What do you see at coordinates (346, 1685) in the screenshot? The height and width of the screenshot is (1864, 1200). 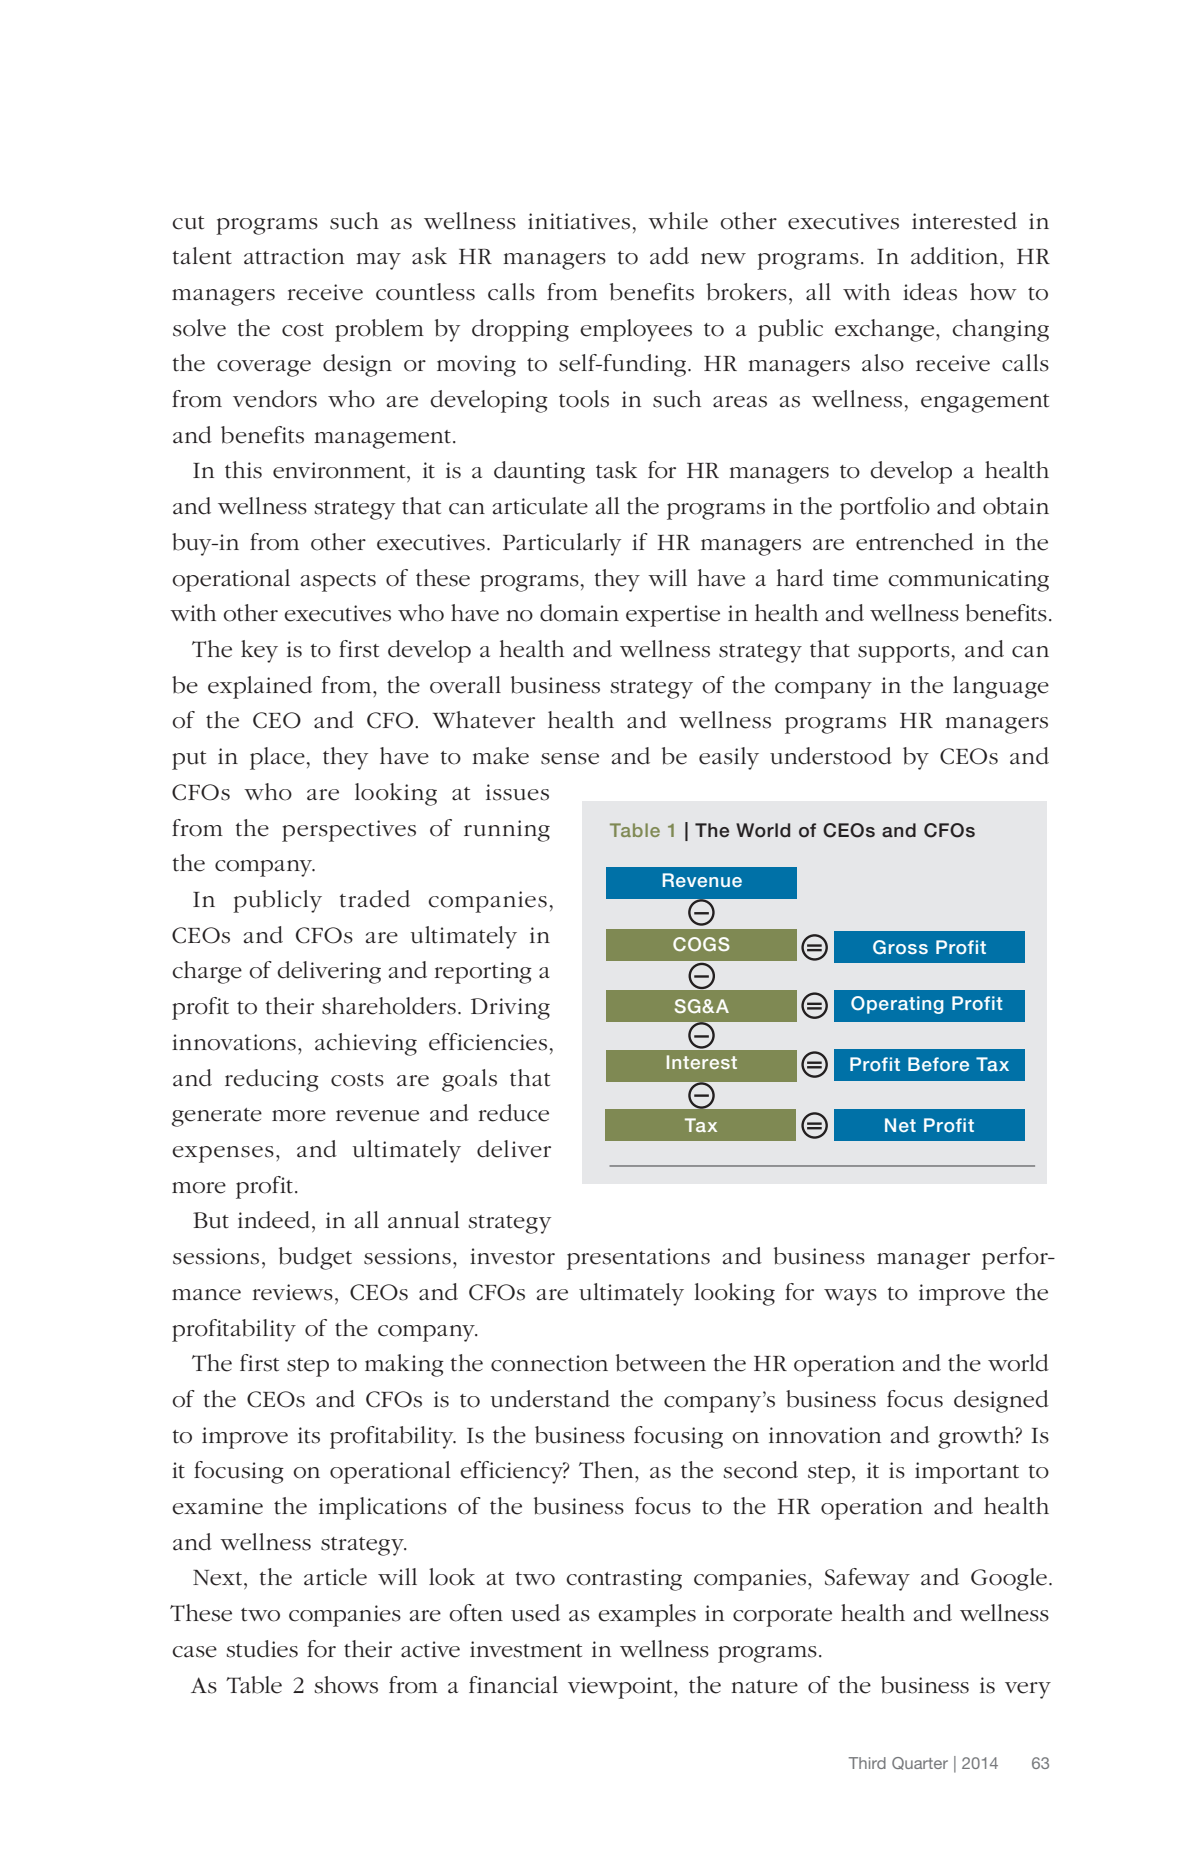 I see `shows` at bounding box center [346, 1685].
